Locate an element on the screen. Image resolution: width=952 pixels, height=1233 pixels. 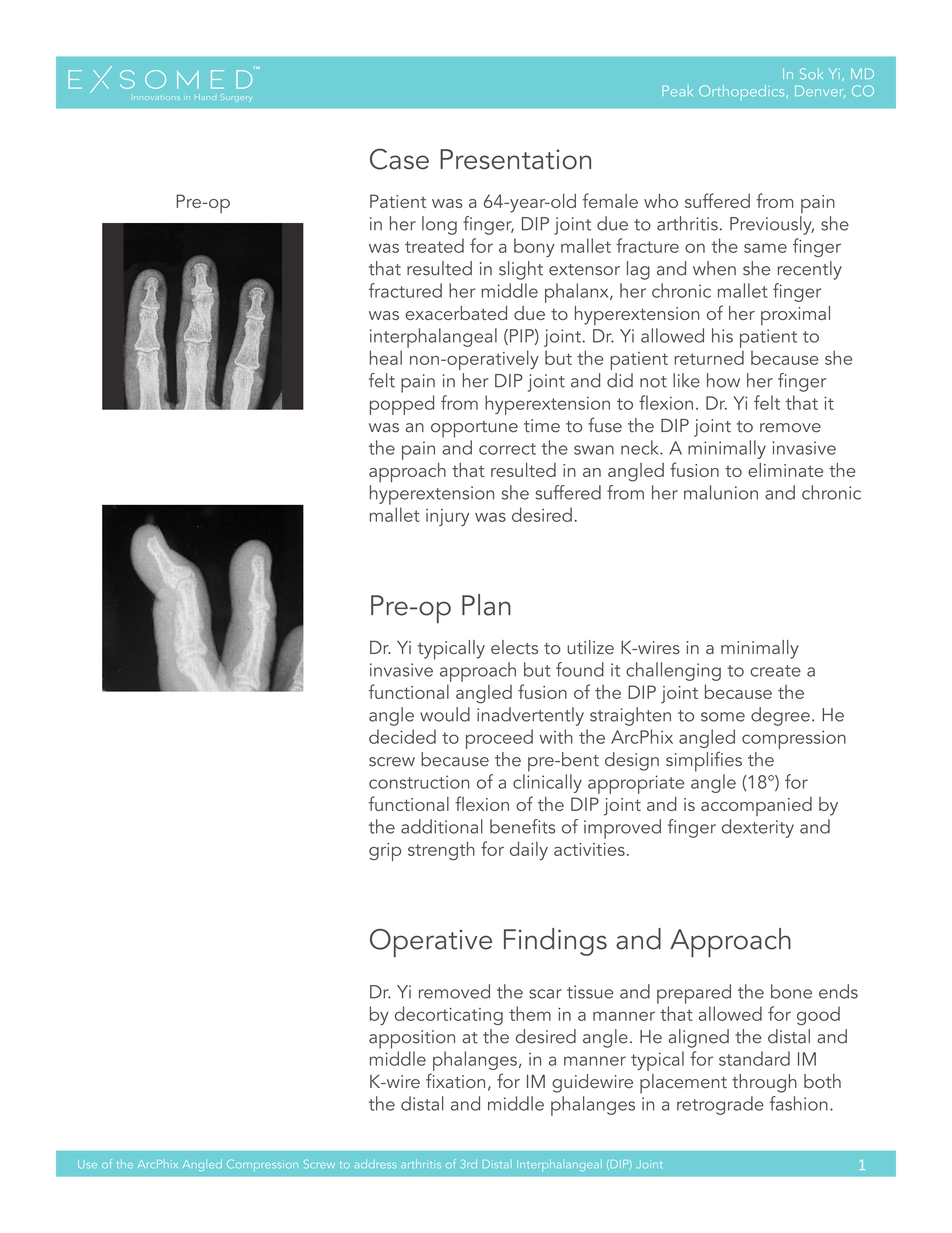
address is located at coordinates (375, 1163).
